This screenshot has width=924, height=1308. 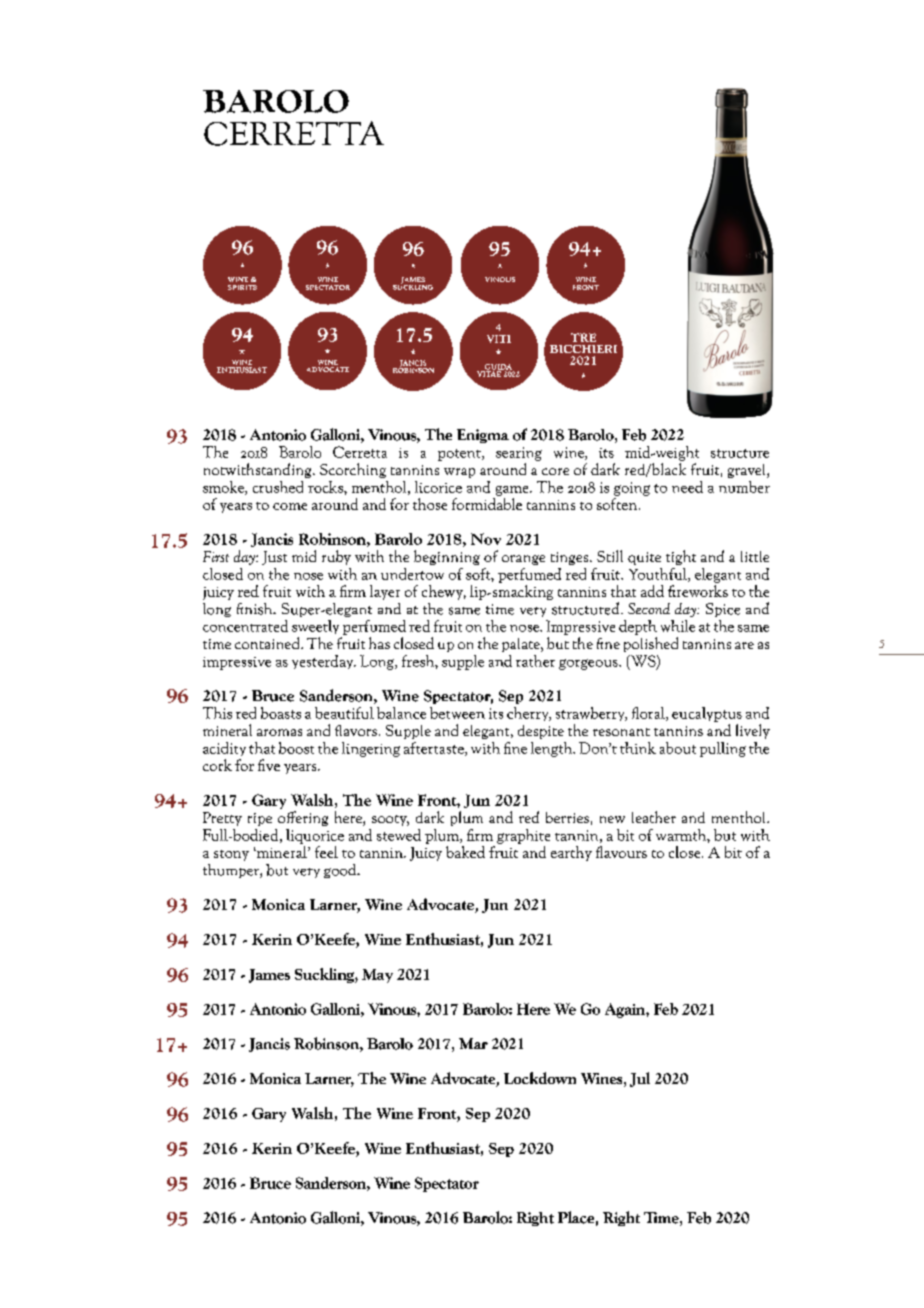 I want to click on crushed, so click(x=278, y=487).
